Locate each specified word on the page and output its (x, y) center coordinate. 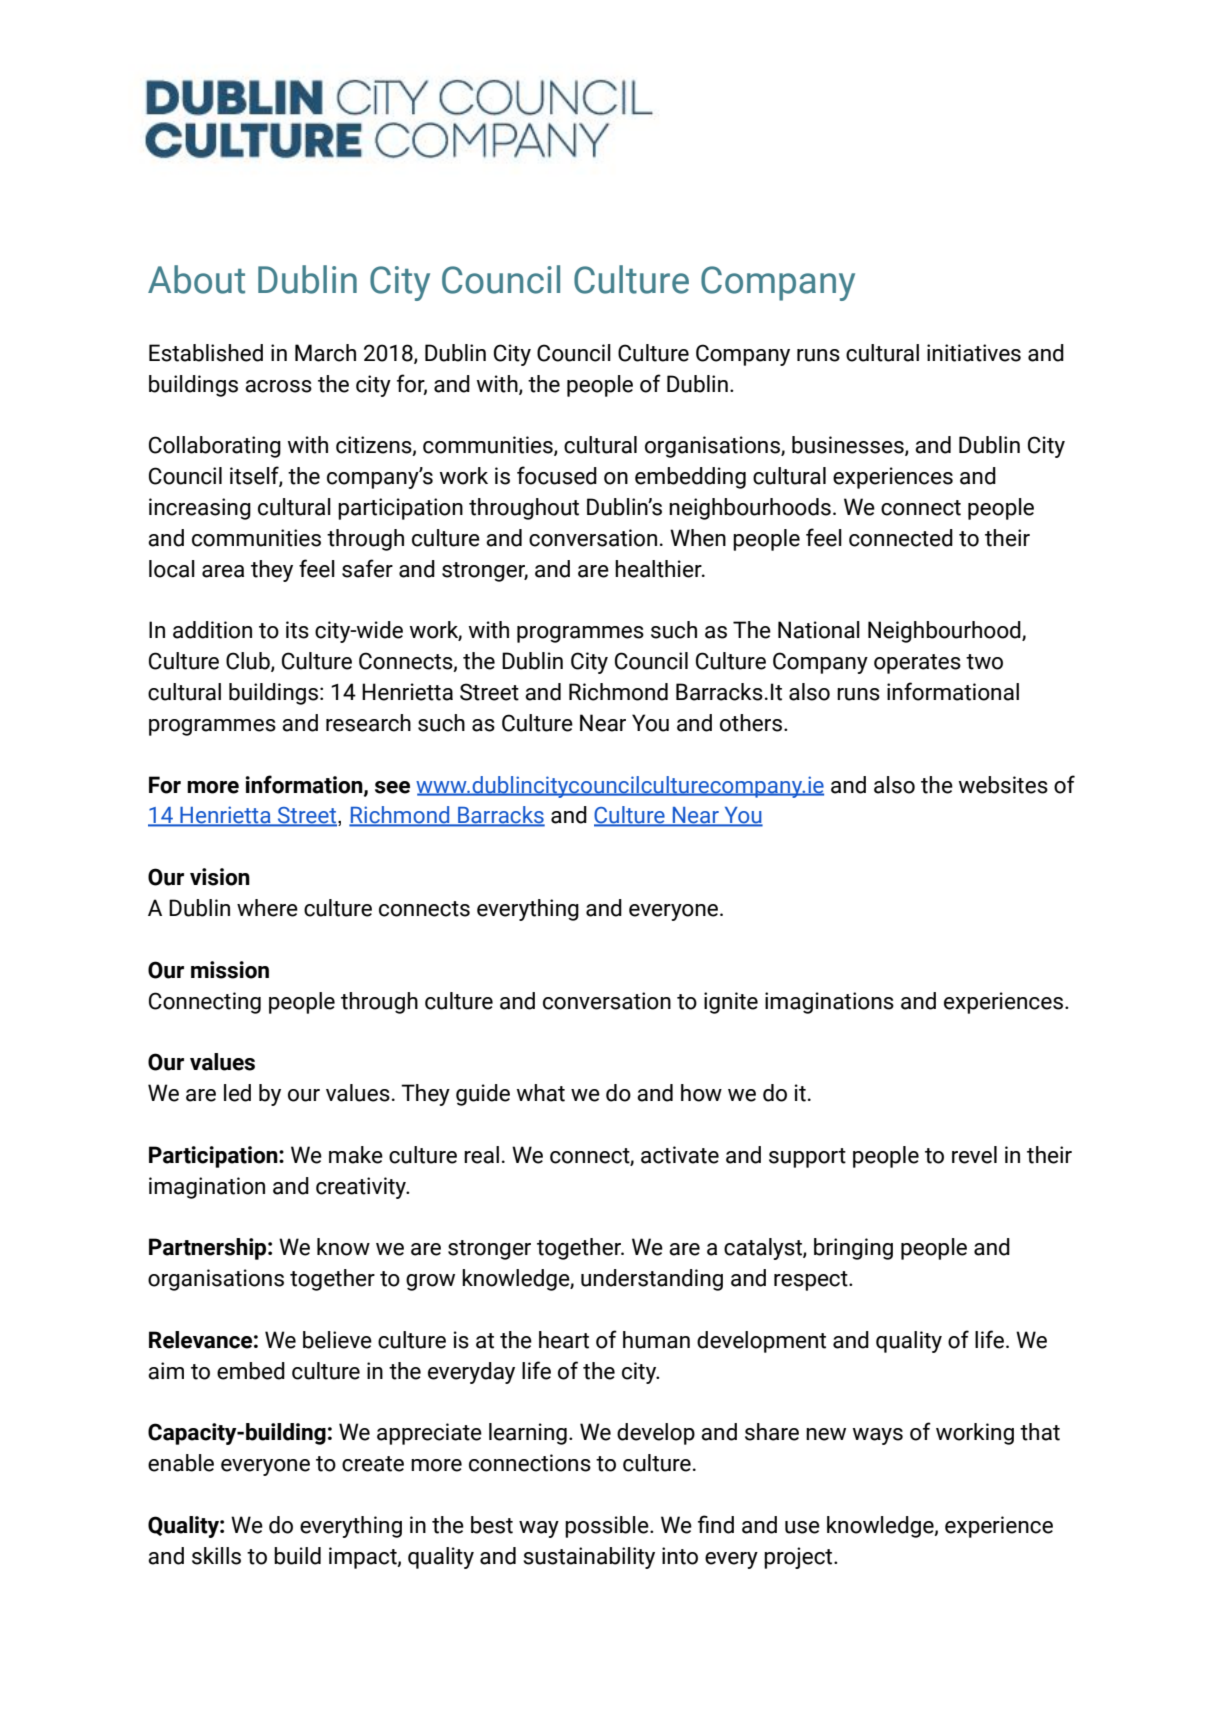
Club (249, 662)
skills (216, 1556)
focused (557, 475)
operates (917, 664)
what (541, 1093)
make (356, 1155)
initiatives (974, 353)
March (325, 353)
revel (974, 1155)
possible (608, 1527)
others (751, 723)
